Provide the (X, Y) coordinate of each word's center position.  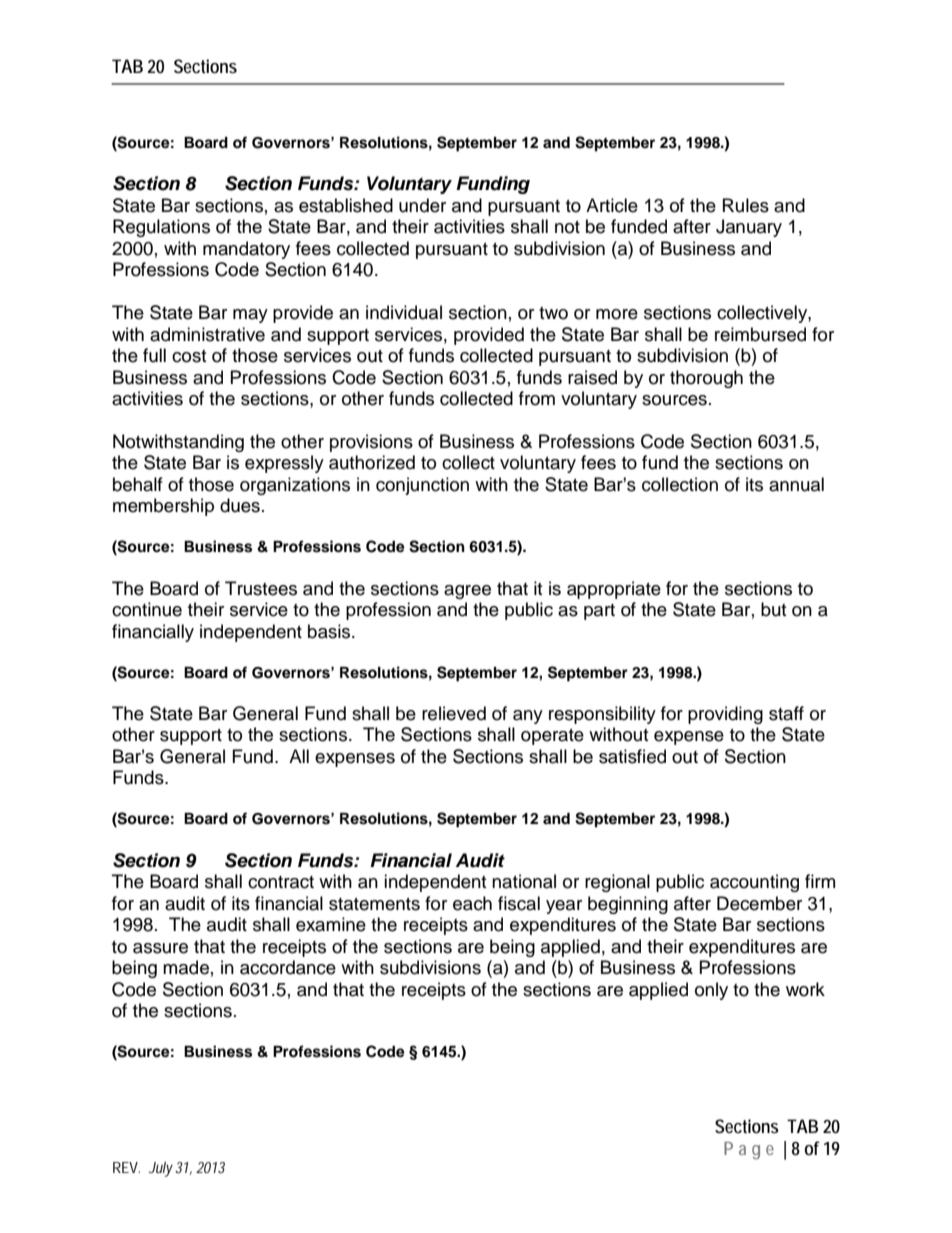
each (472, 903)
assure (160, 948)
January (749, 228)
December (759, 903)
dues (240, 505)
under (422, 205)
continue (147, 609)
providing (725, 715)
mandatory (246, 250)
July (161, 1169)
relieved (454, 713)
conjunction (422, 486)
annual (796, 484)
